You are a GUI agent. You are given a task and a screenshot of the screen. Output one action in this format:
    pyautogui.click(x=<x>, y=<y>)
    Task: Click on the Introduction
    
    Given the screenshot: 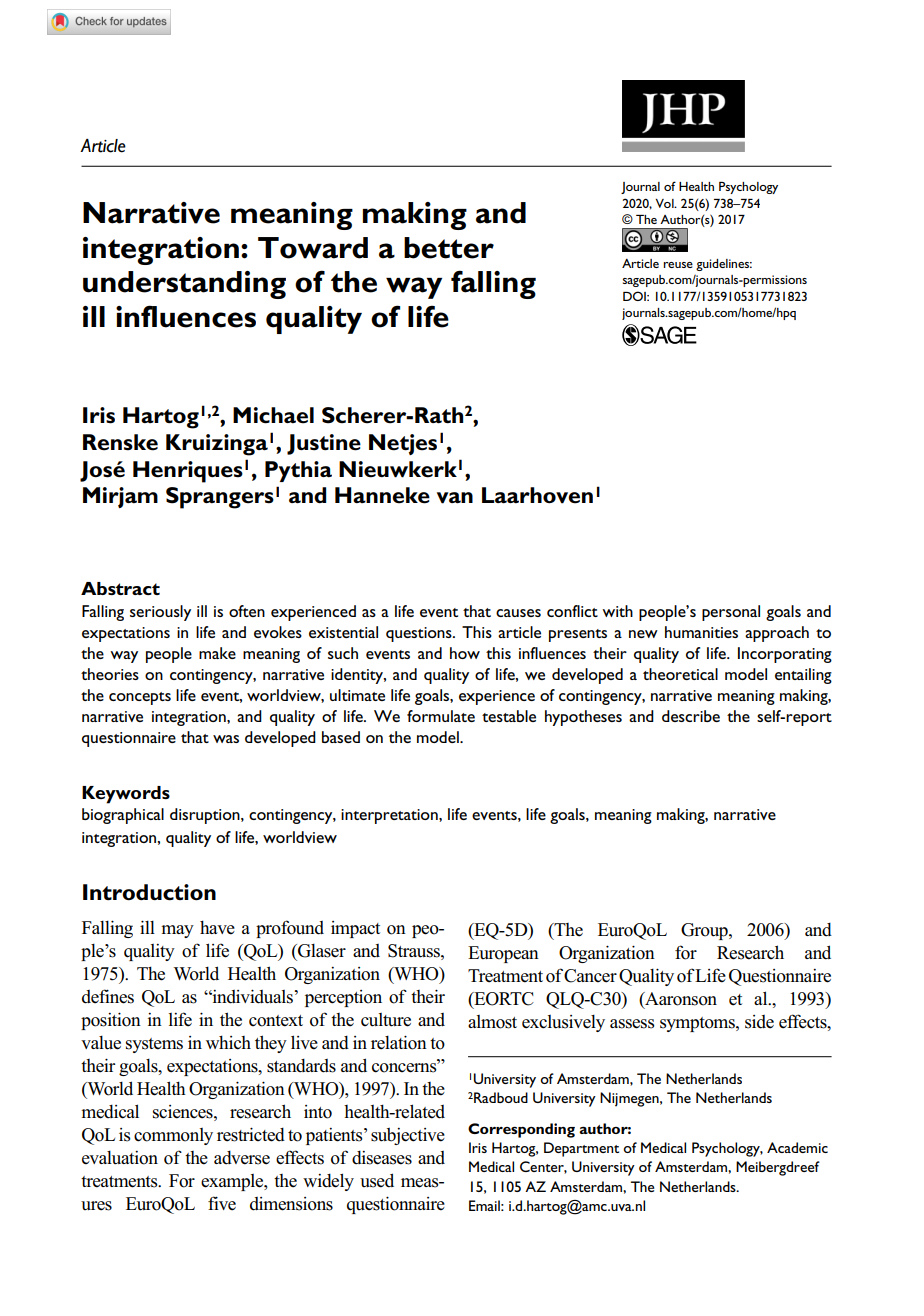 What is the action you would take?
    pyautogui.click(x=149, y=892)
